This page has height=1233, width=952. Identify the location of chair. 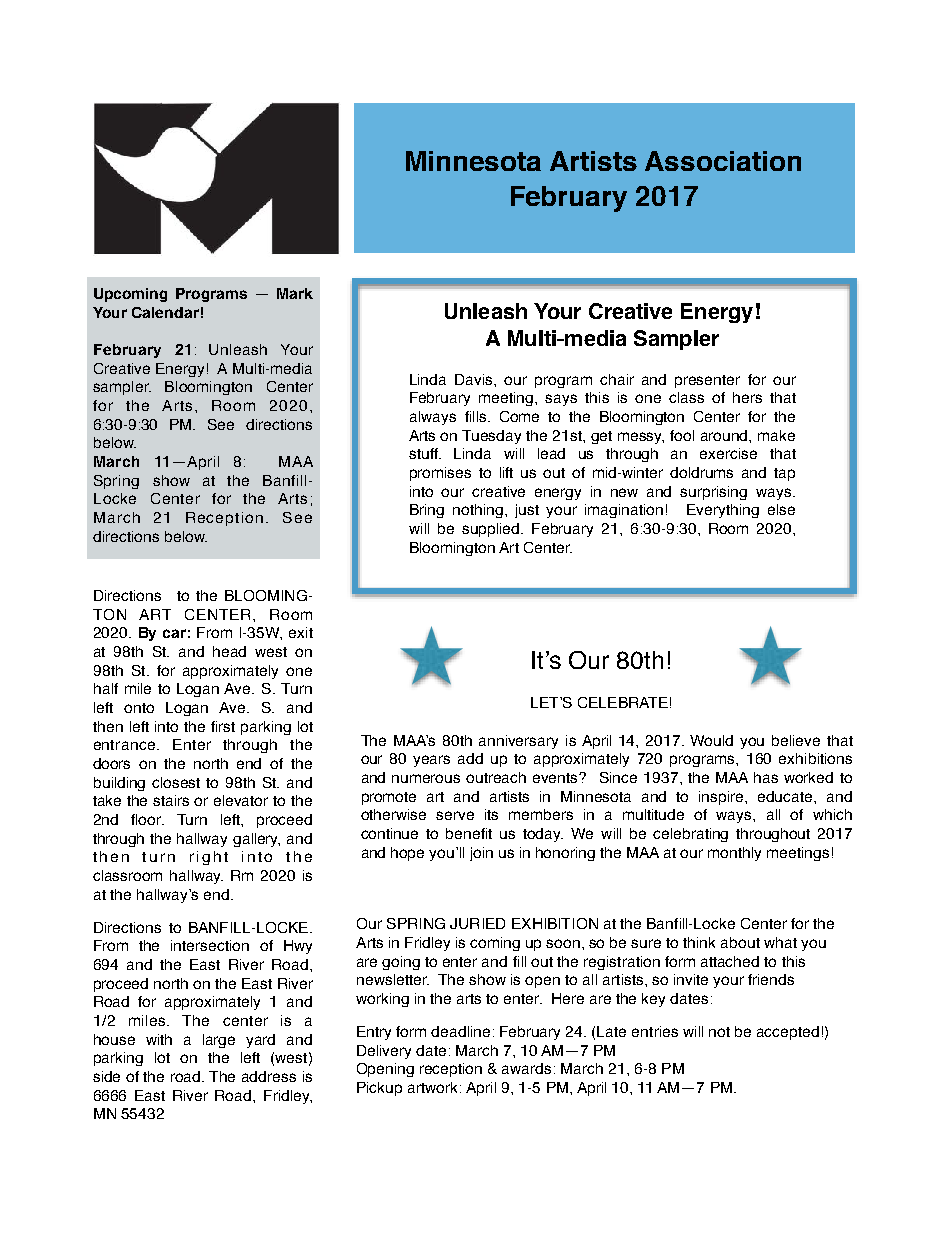
(617, 379).
